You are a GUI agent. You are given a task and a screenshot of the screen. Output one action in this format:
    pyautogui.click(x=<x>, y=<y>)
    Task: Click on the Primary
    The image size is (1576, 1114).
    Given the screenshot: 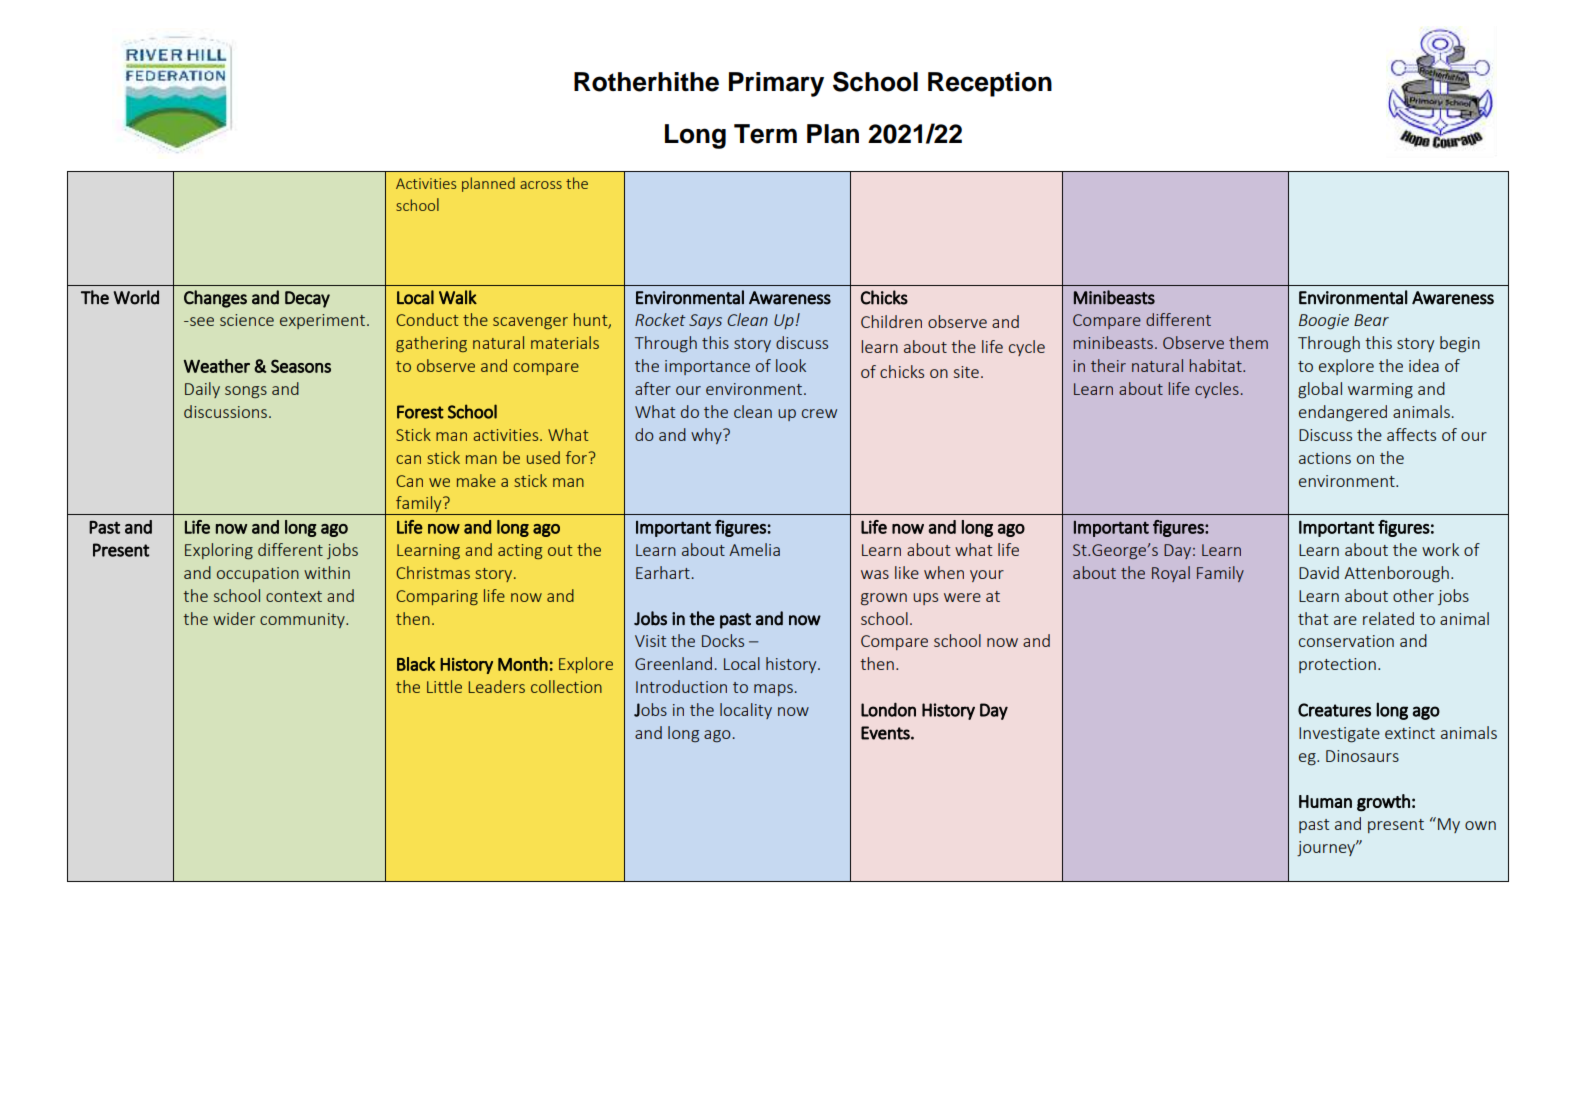 What is the action you would take?
    pyautogui.click(x=776, y=84)
